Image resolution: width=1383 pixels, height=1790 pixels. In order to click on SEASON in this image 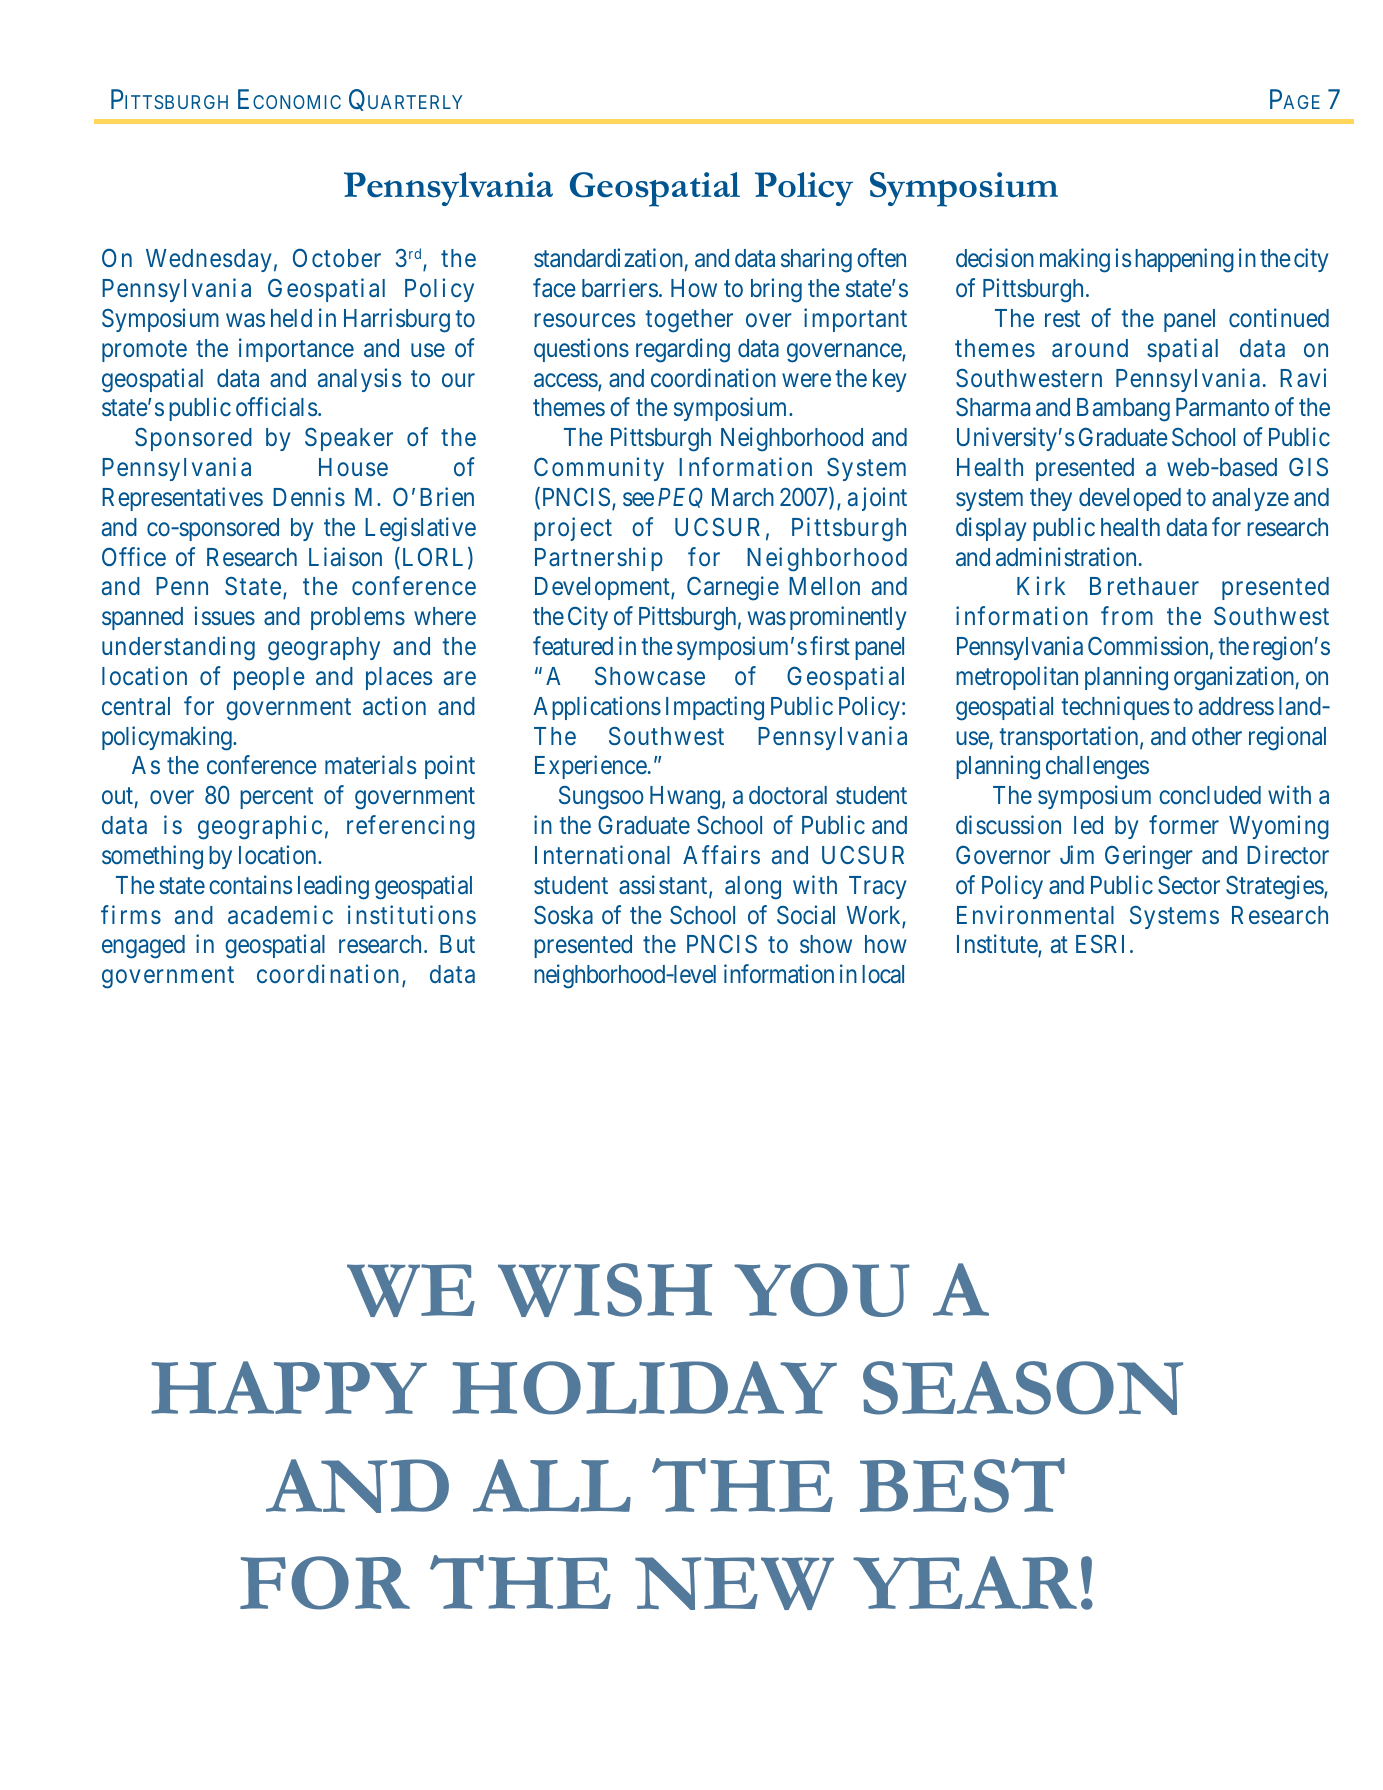, I will do `click(1023, 1388)`.
